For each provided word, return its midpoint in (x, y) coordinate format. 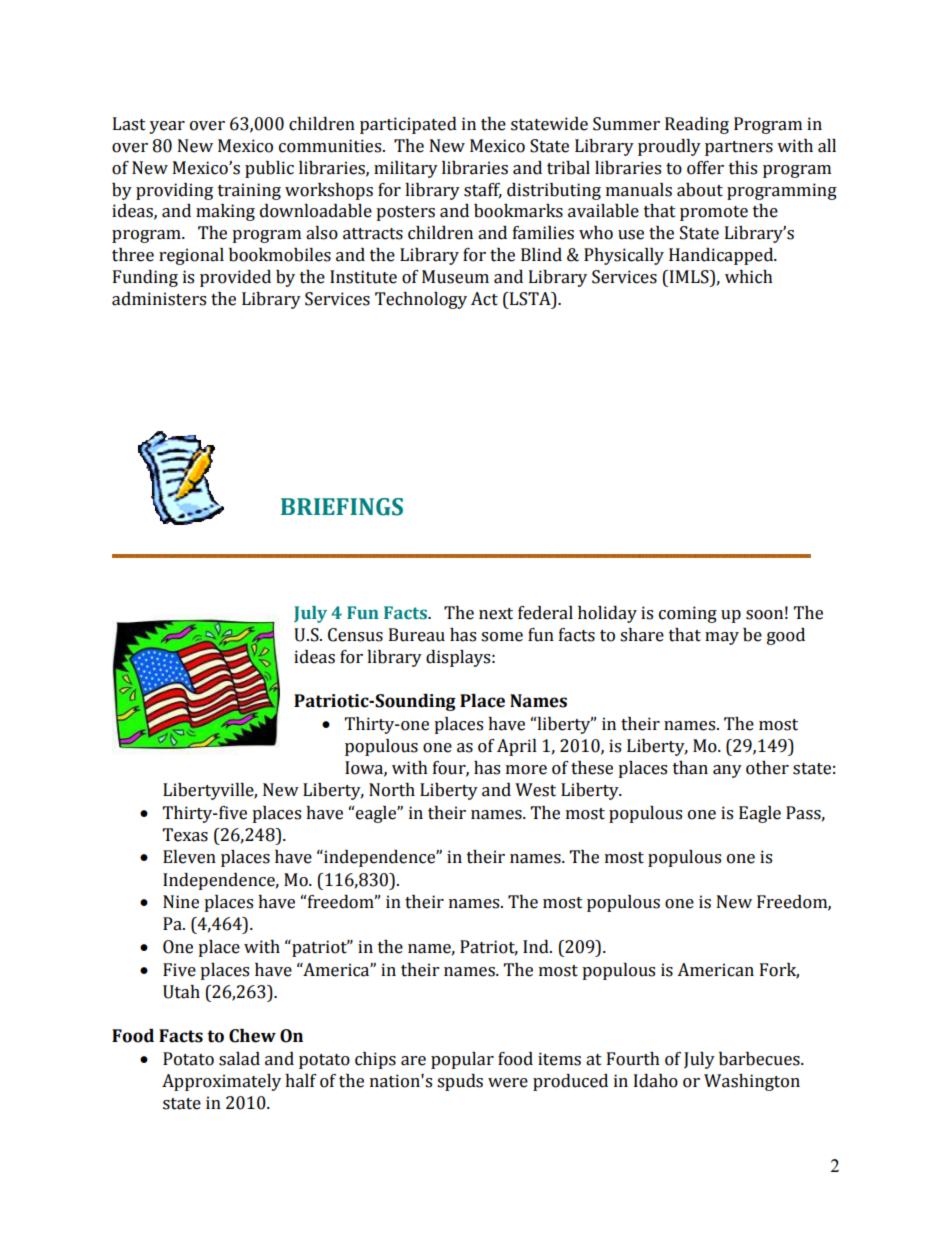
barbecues (760, 1059)
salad (239, 1059)
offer (705, 168)
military (406, 169)
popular (462, 1060)
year (167, 127)
